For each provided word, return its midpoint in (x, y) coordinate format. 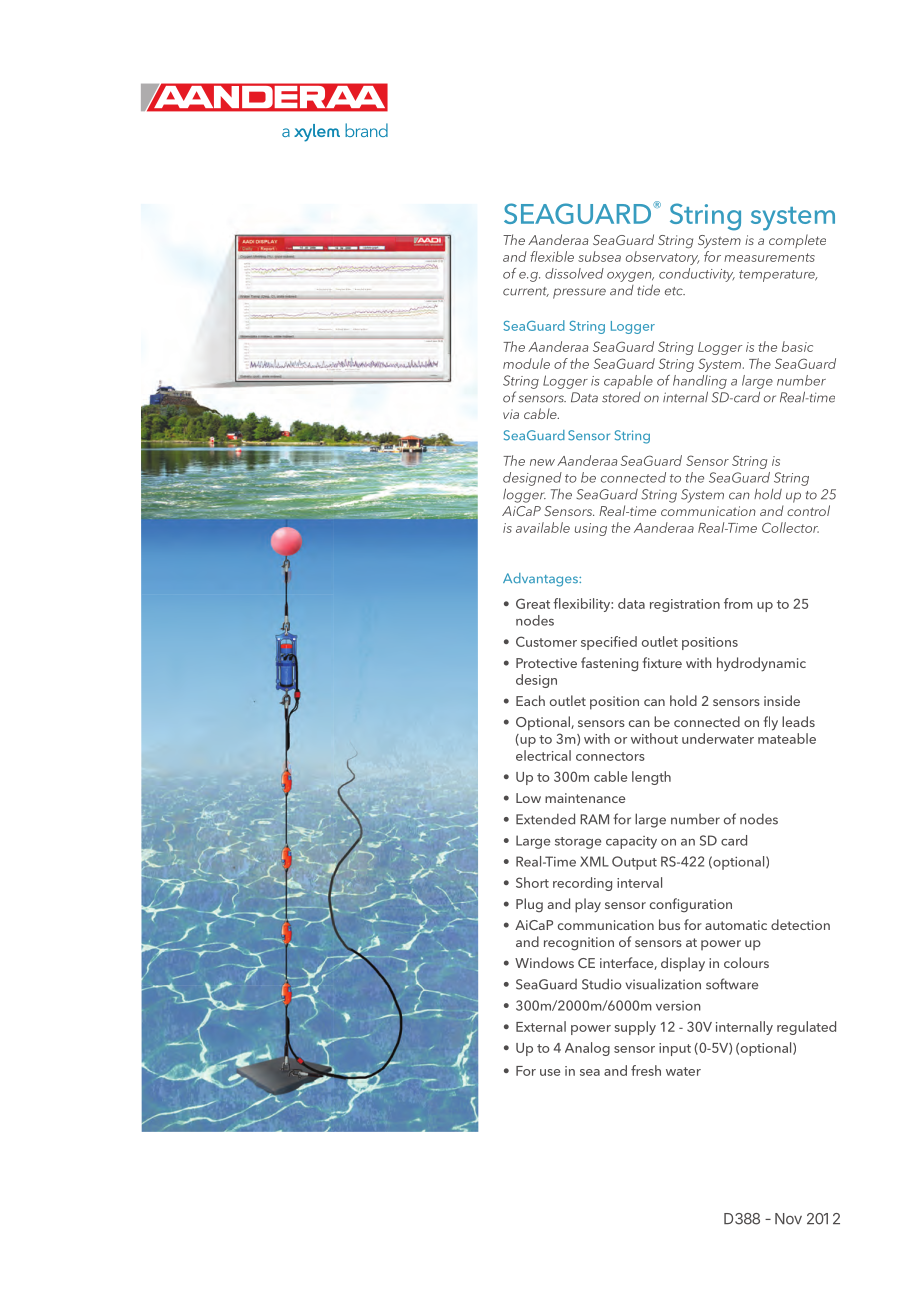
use (550, 1072)
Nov (788, 1219)
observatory (662, 258)
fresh (646, 1070)
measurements (769, 257)
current (526, 292)
